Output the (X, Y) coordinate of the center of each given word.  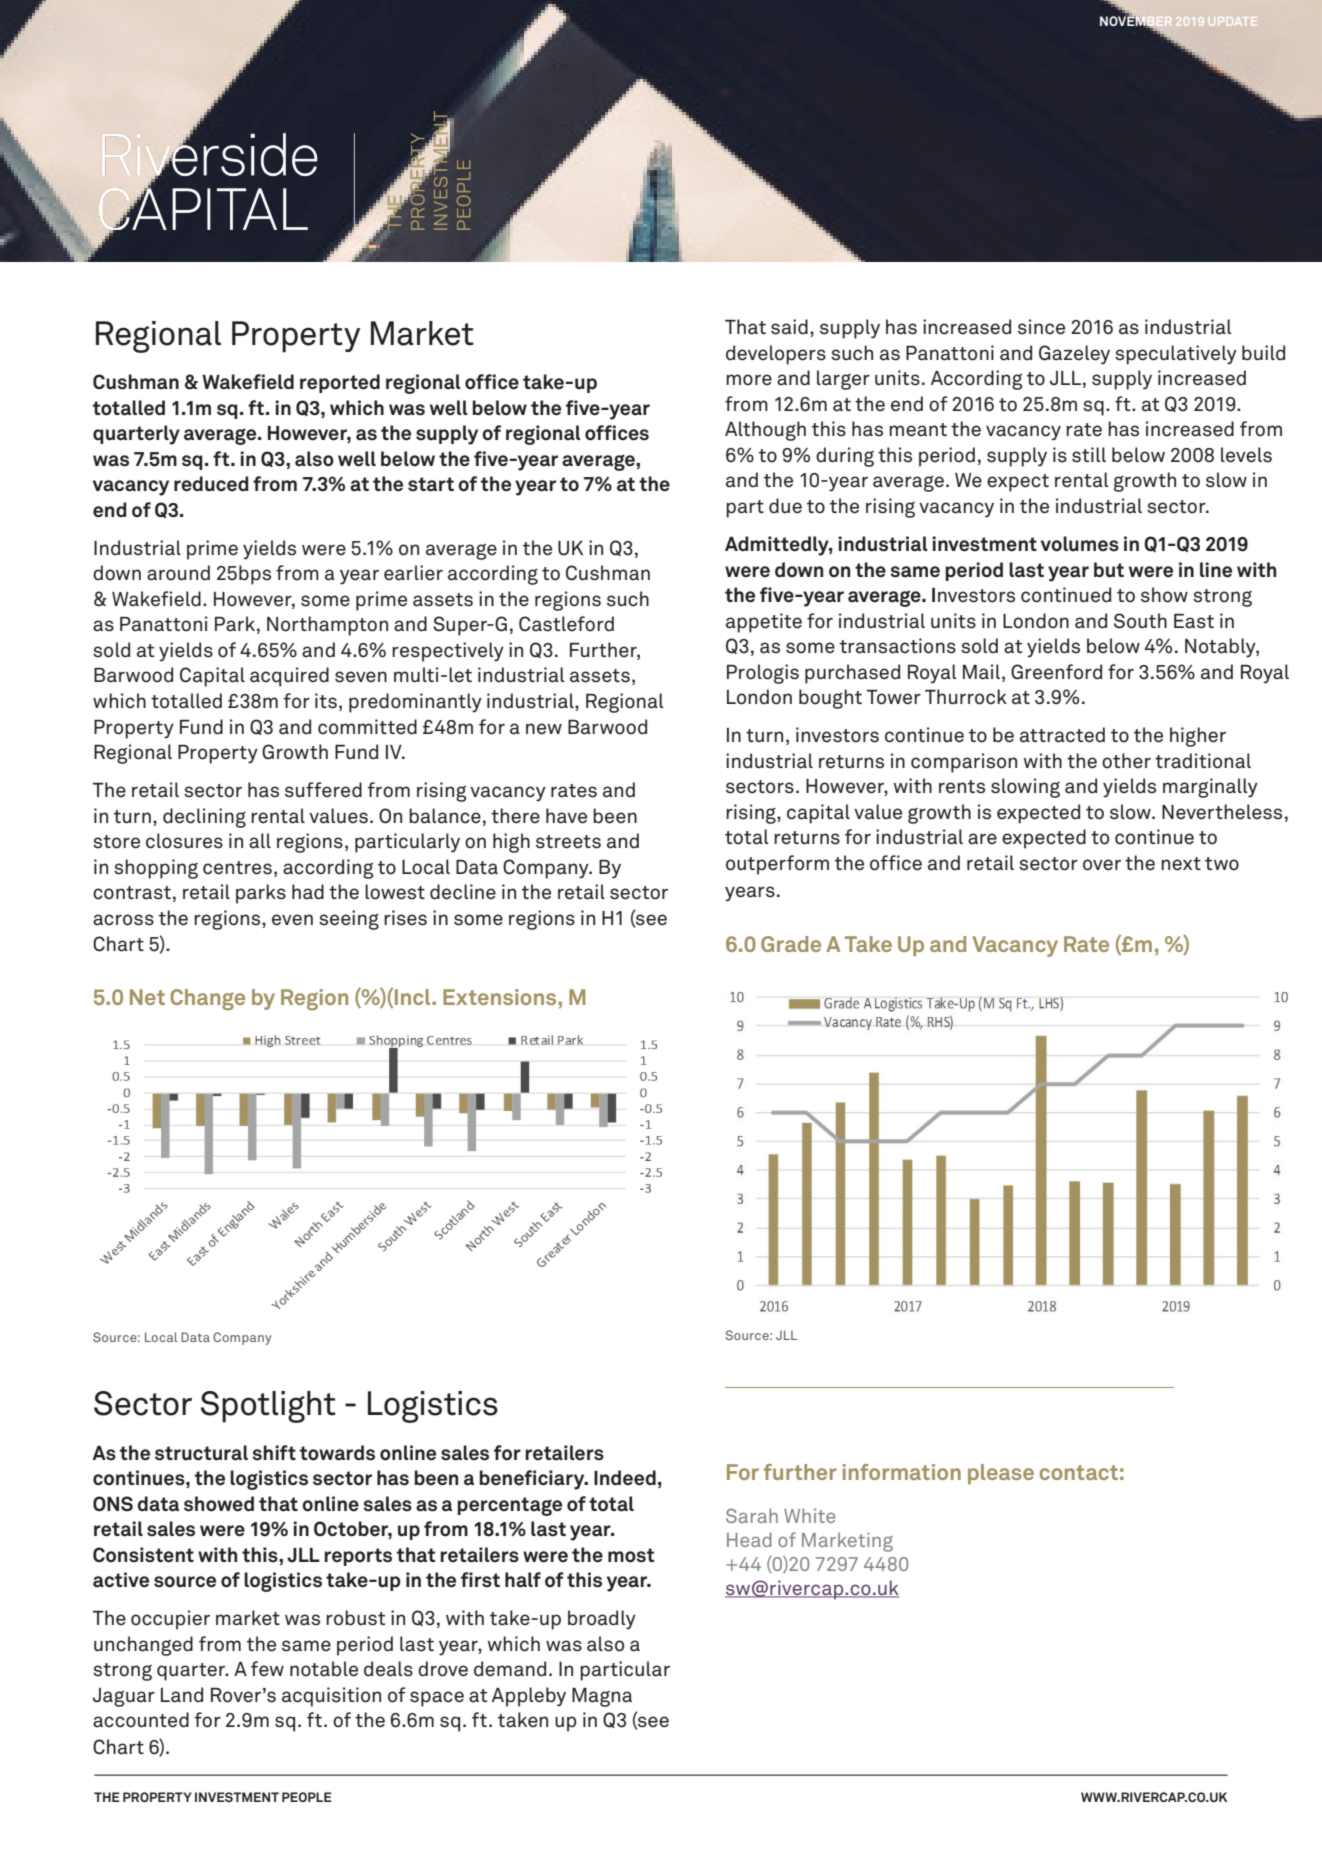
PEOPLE (307, 1797)
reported (340, 383)
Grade (791, 944)
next (1181, 864)
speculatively (1176, 355)
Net (147, 997)
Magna (602, 1697)
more (749, 380)
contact (1078, 1472)
